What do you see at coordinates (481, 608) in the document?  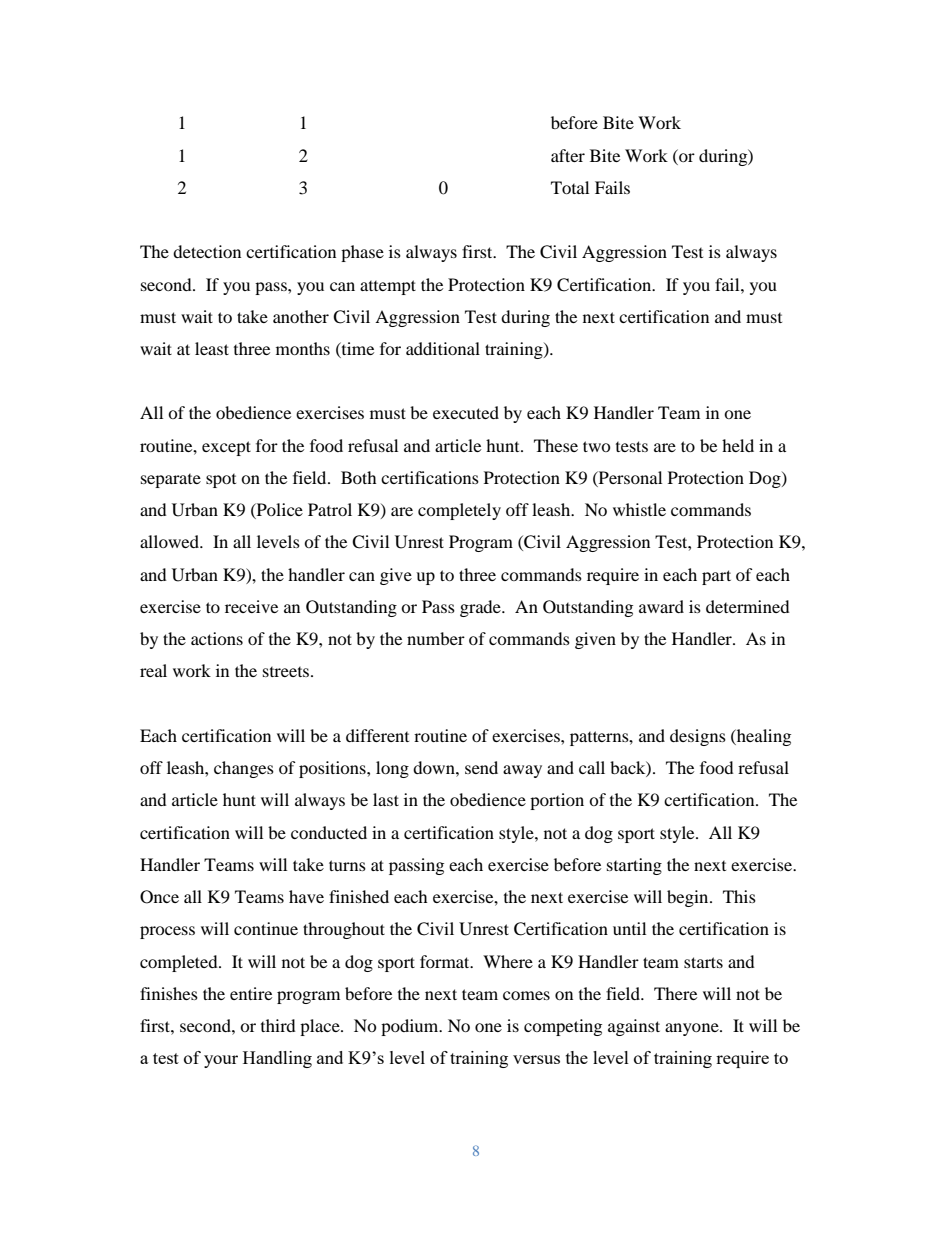 I see `grade` at bounding box center [481, 608].
